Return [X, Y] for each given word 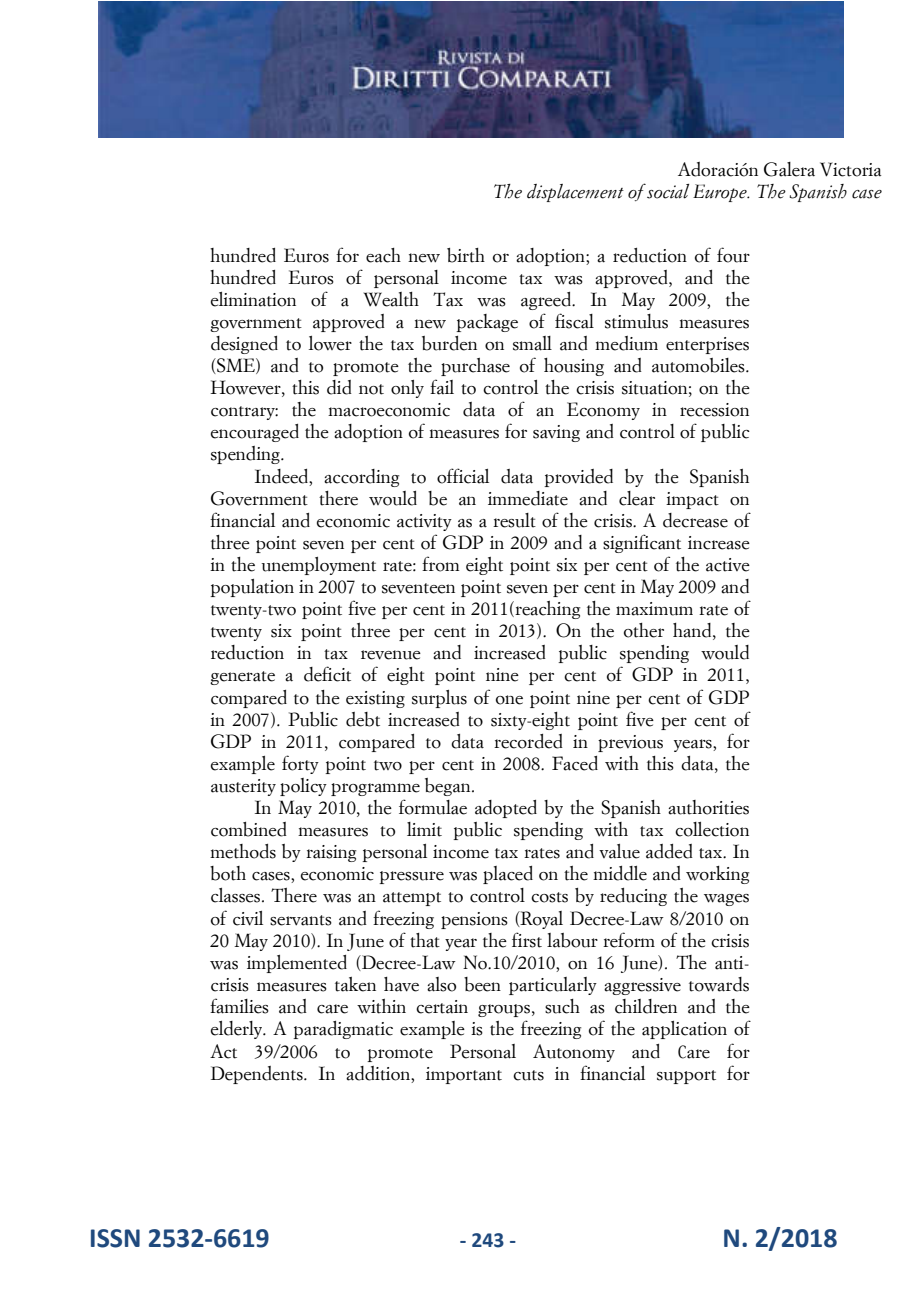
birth [466, 255]
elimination [253, 299]
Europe [721, 193]
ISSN [115, 1238]
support [686, 1077]
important [464, 1075]
